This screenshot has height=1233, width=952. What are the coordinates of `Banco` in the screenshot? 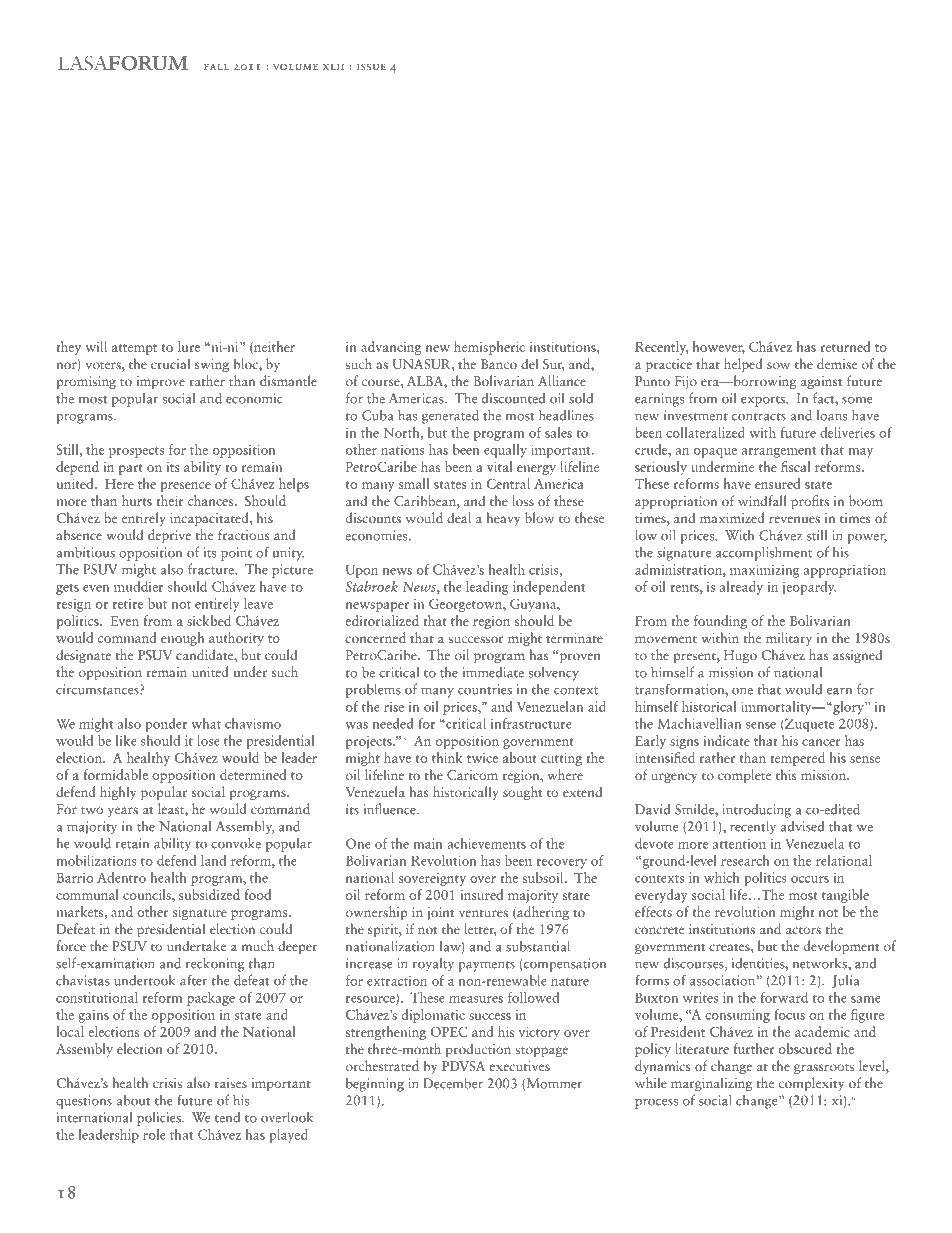 It's located at (499, 364).
